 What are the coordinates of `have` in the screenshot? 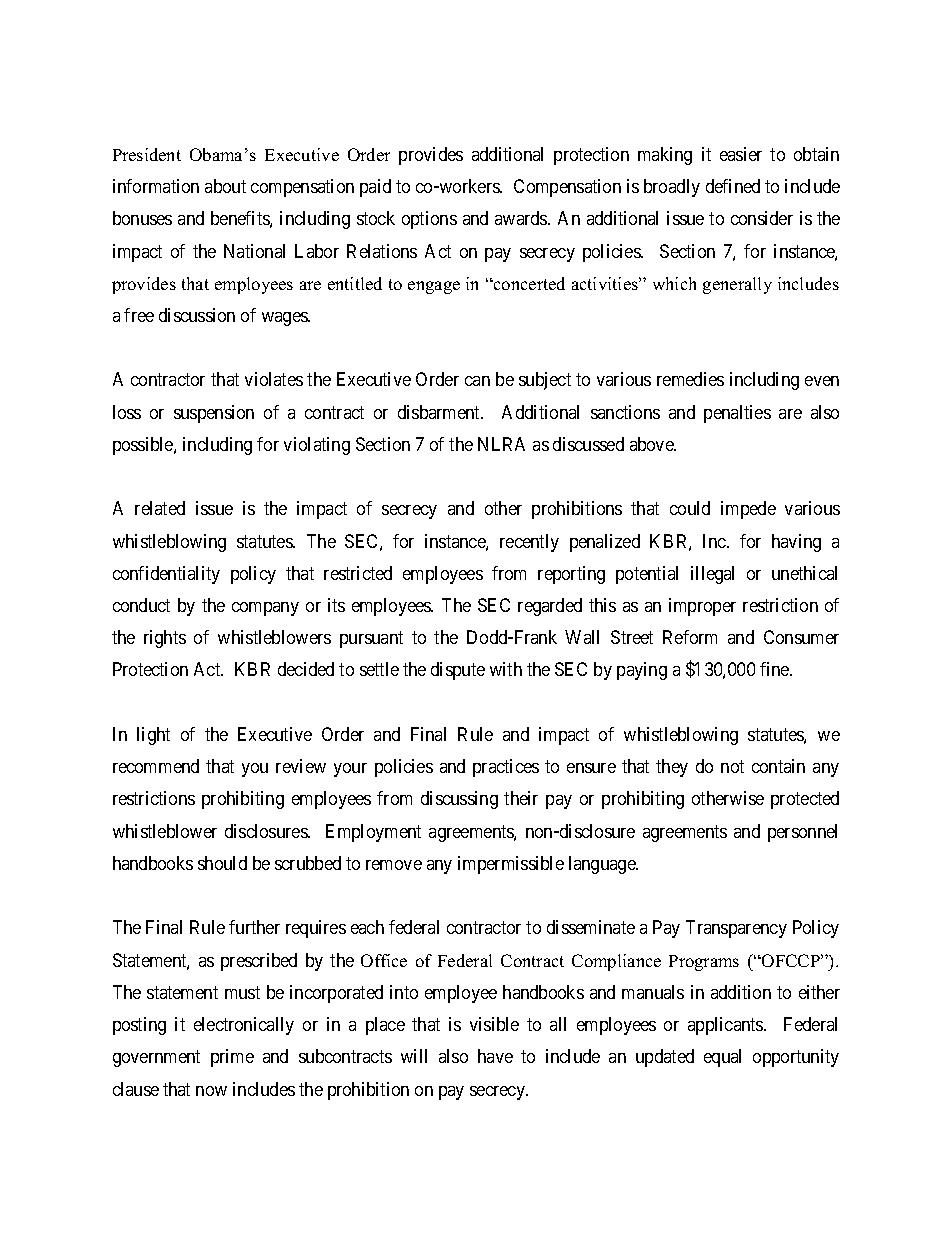 It's located at (495, 1056).
